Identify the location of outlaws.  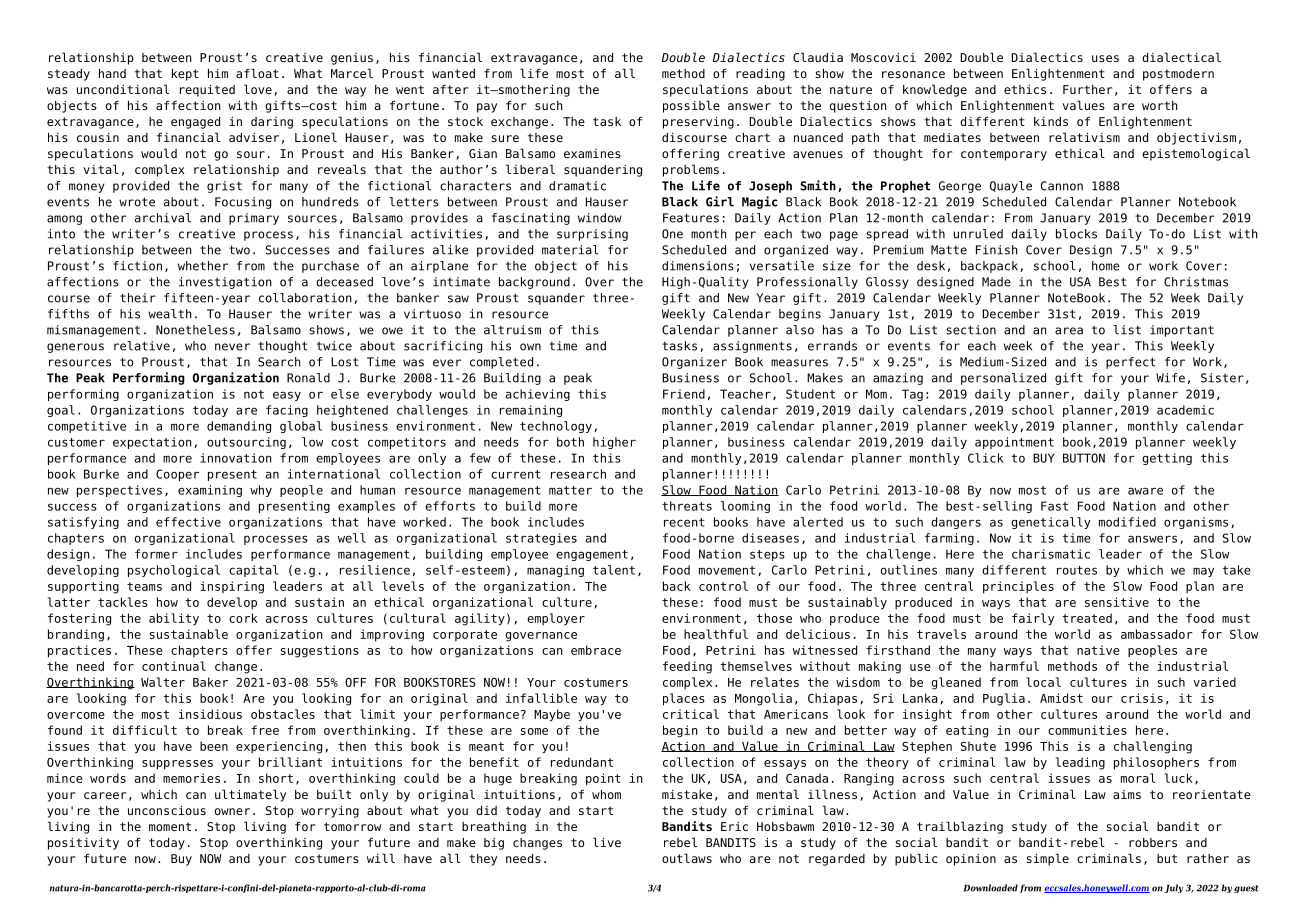
(687, 858).
